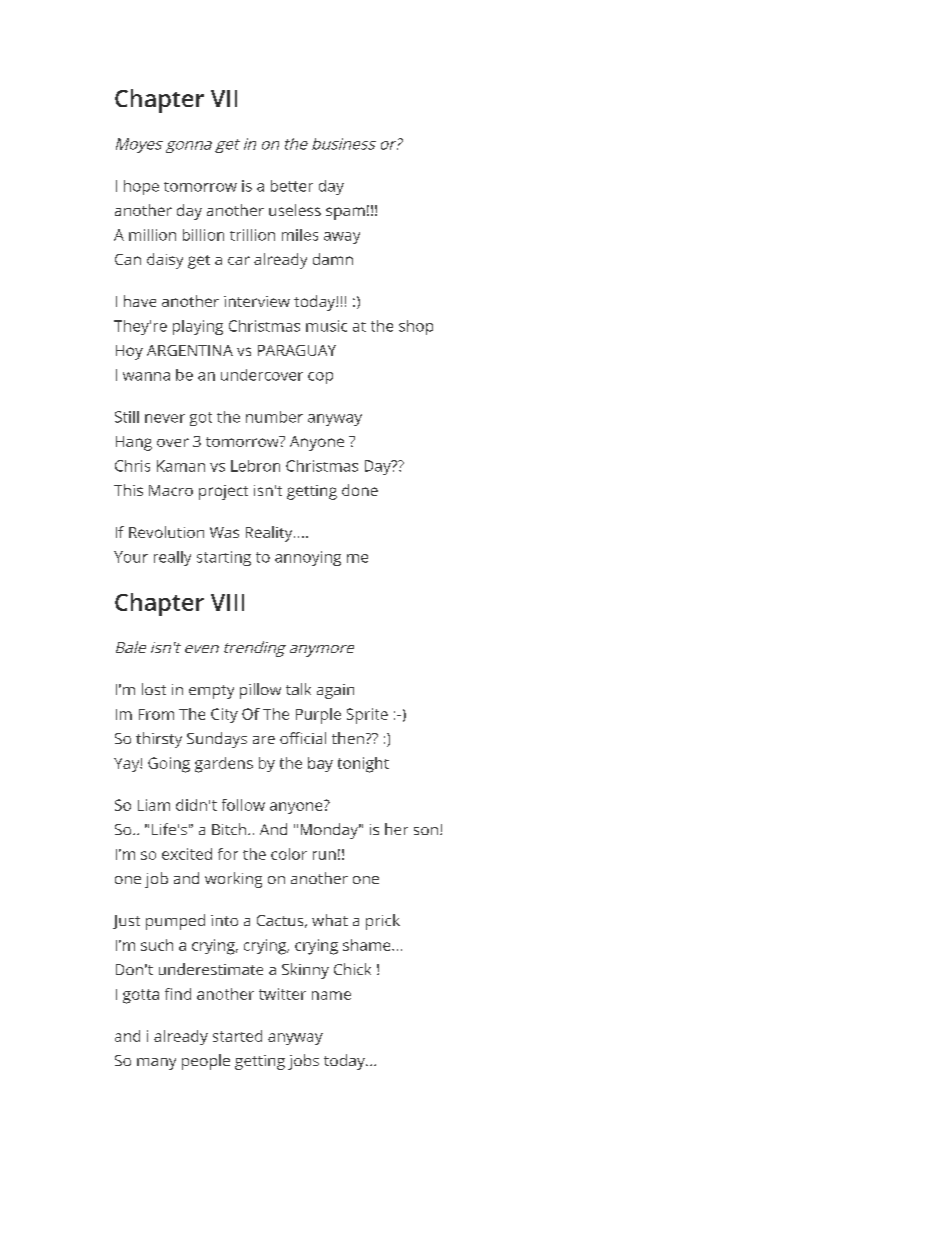 The image size is (952, 1233). I want to click on color, so click(289, 854).
